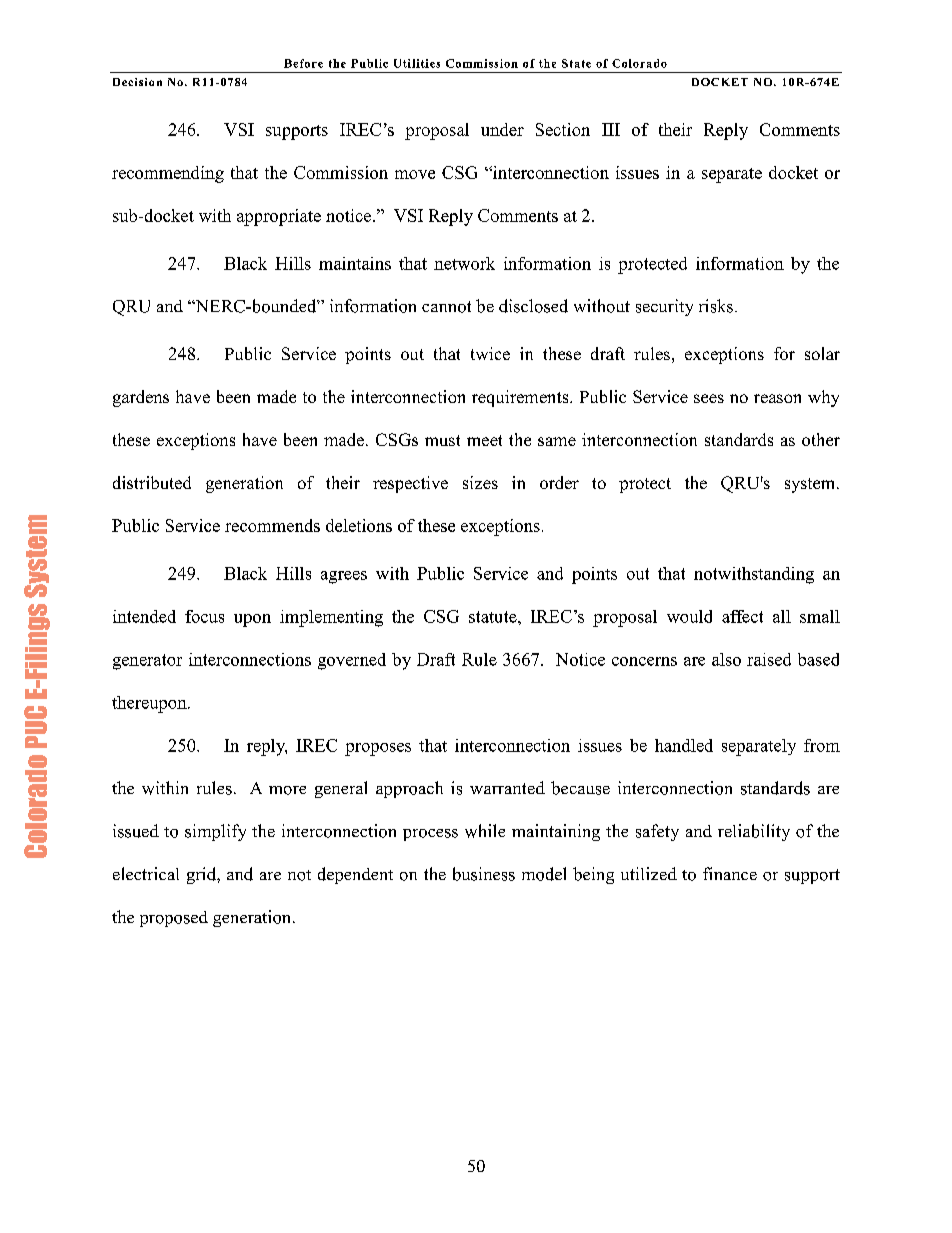  What do you see at coordinates (137, 82) in the document?
I see `Decision` at bounding box center [137, 82].
